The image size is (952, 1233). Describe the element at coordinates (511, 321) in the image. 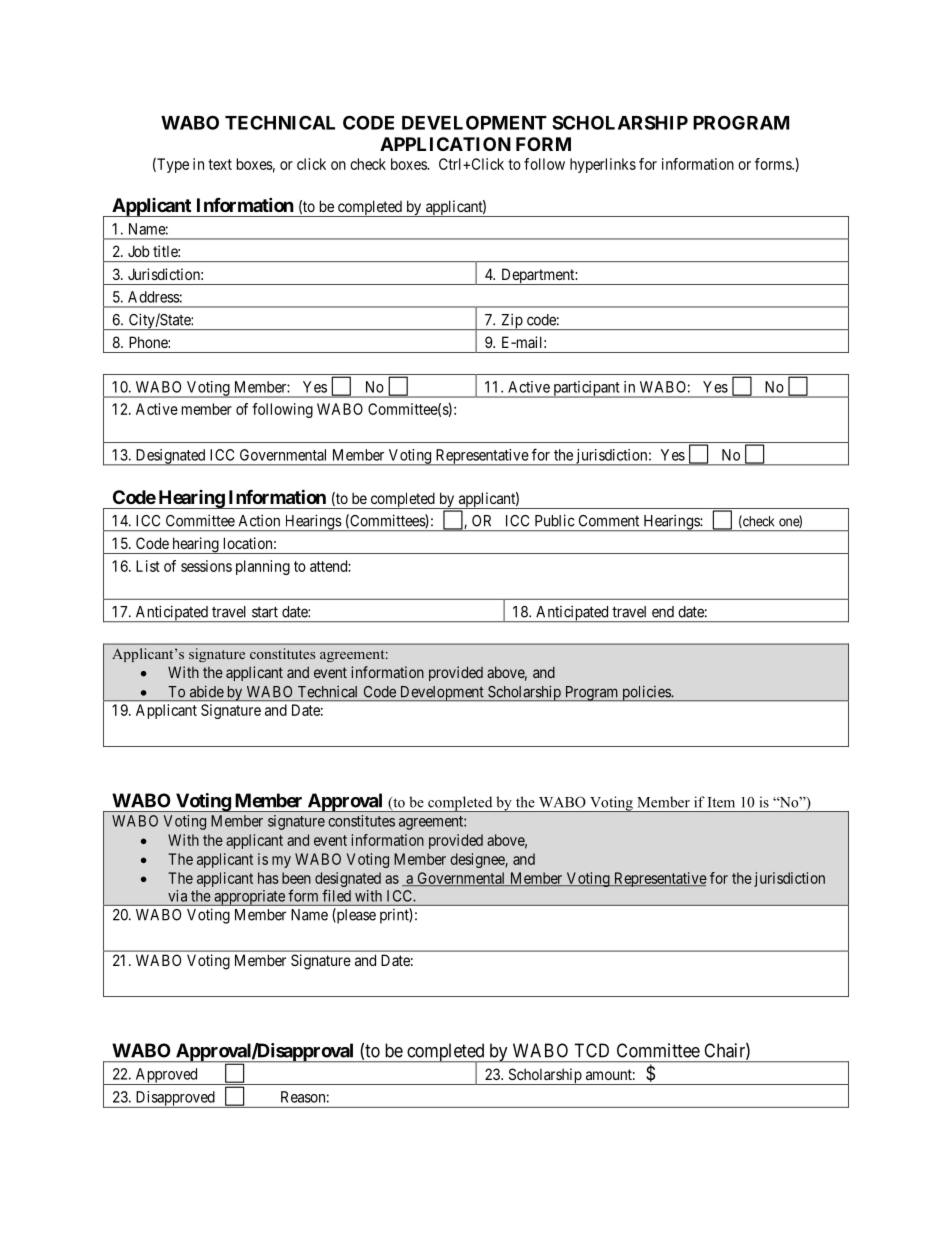

I see `Zip` at that location.
